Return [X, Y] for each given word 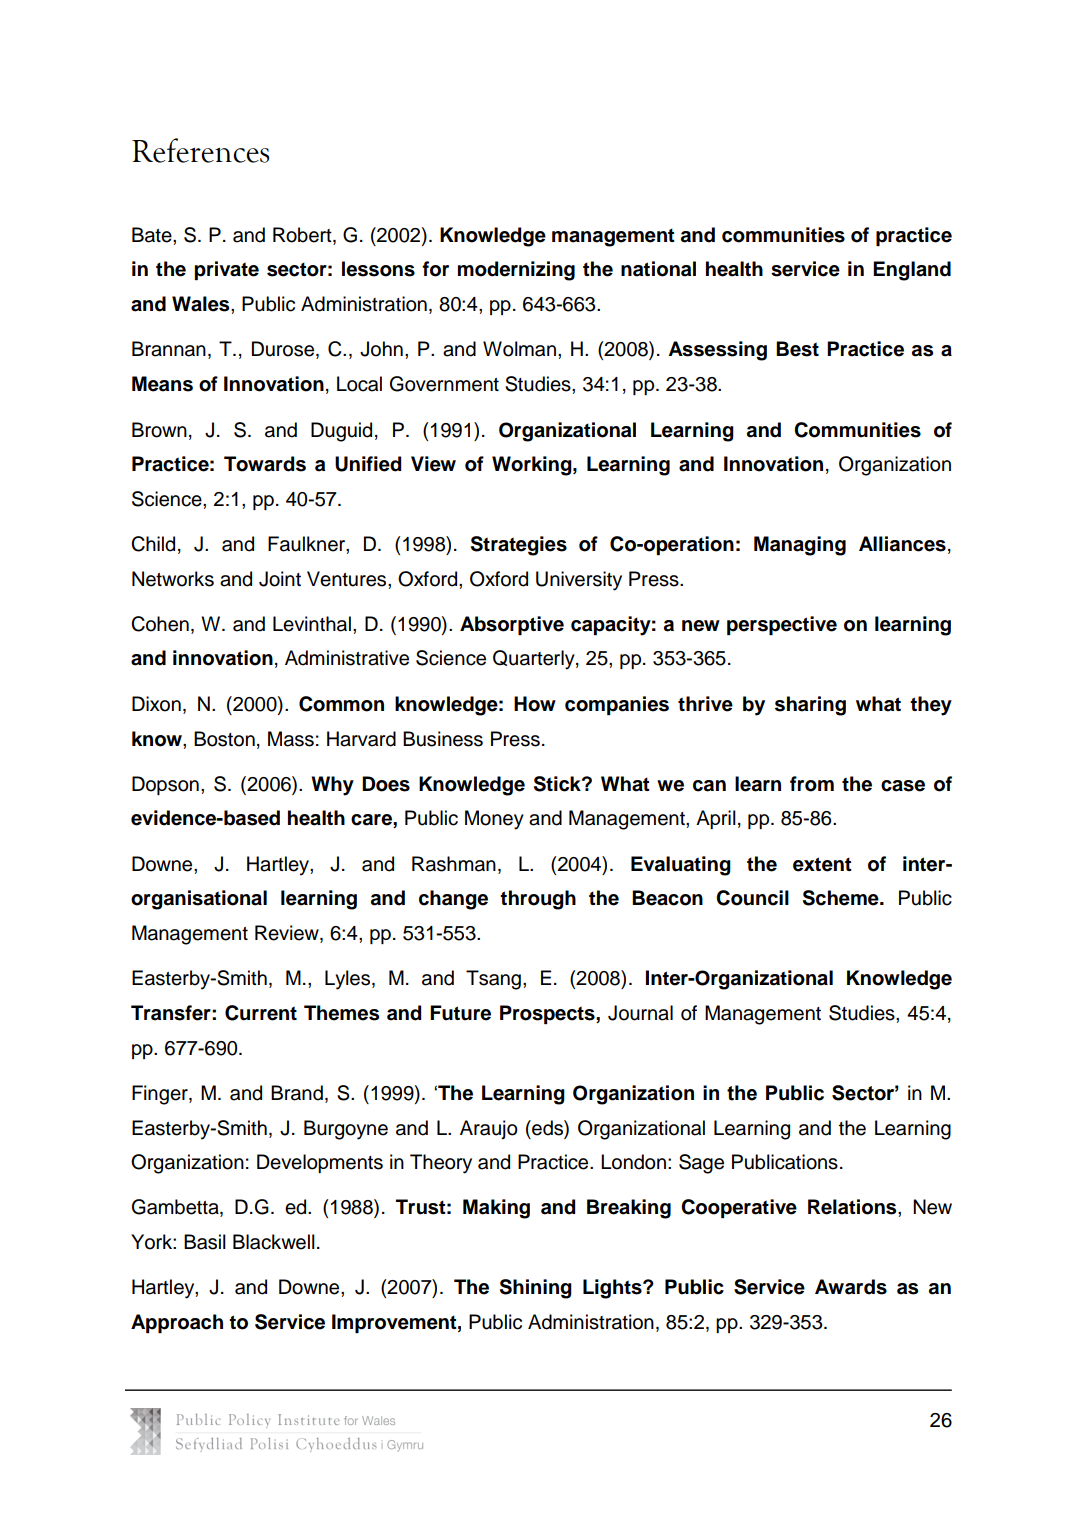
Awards [851, 1287]
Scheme [842, 898]
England [912, 271]
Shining [536, 1289]
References [200, 150]
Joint [280, 579]
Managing [800, 546]
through [538, 900]
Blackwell [274, 1242]
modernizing [516, 271]
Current [261, 1013]
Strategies [519, 546]
